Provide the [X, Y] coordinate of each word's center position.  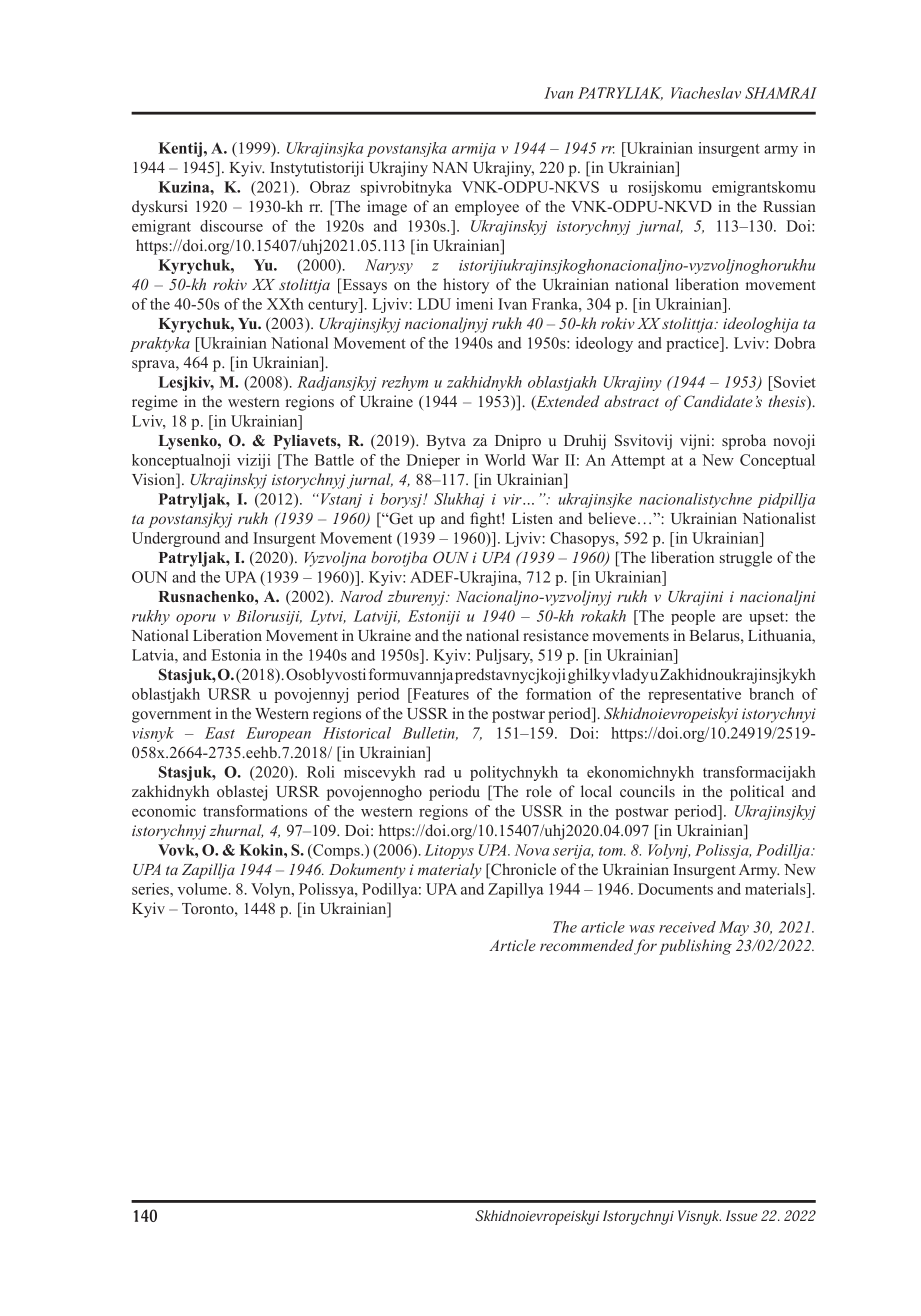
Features [439, 694]
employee [487, 208]
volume [202, 889]
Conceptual [777, 461]
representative [694, 695]
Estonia [236, 655]
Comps [336, 851]
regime [155, 403]
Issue [741, 1216]
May [734, 928]
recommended [587, 945]
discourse [231, 226]
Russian [789, 206]
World [505, 460]
